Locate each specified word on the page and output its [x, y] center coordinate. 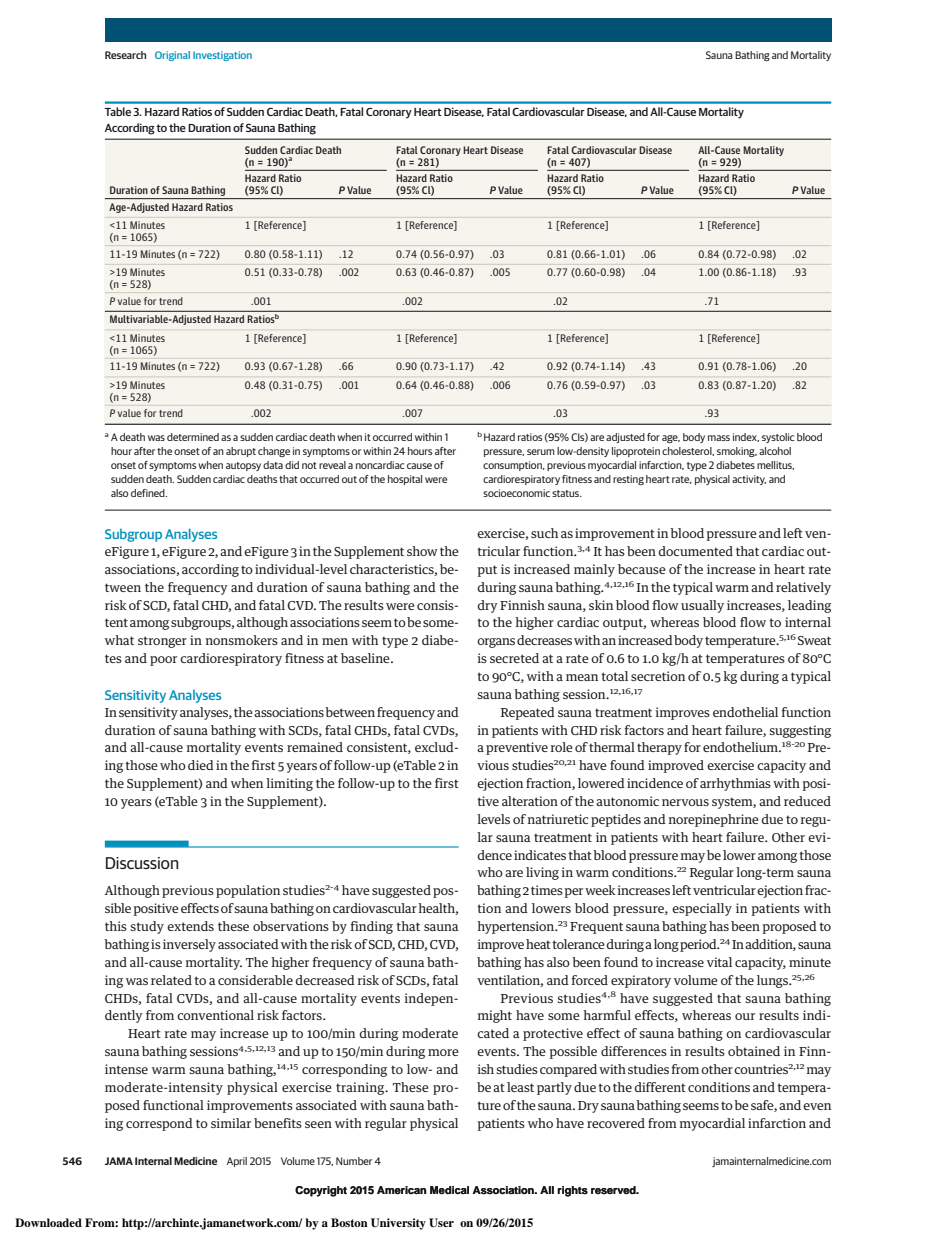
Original [172, 56]
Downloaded [48, 1222]
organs [496, 643]
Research [125, 55]
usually [702, 606]
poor [163, 661]
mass [719, 438]
